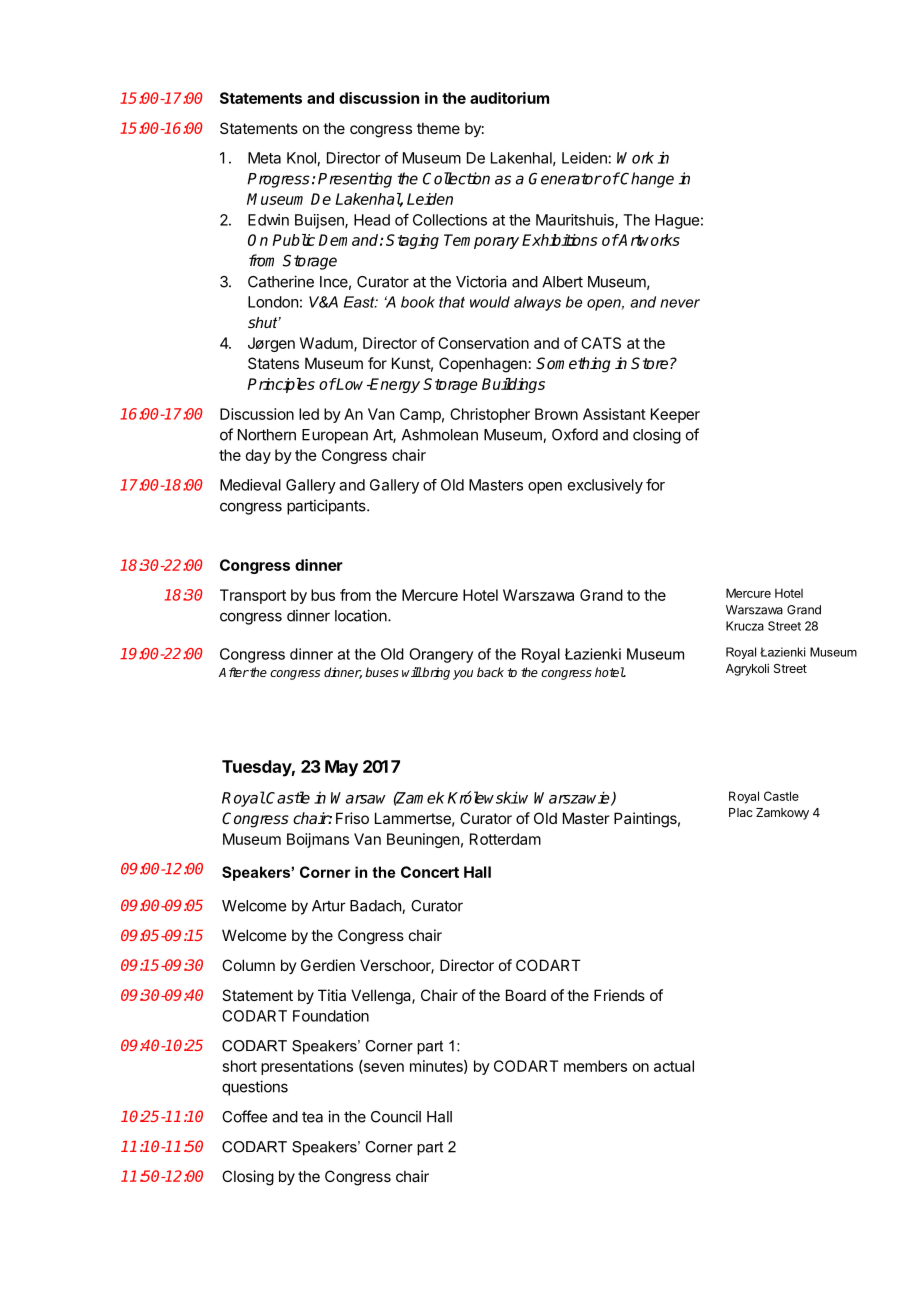  What do you see at coordinates (646, 180) in the document?
I see `Change` at bounding box center [646, 180].
